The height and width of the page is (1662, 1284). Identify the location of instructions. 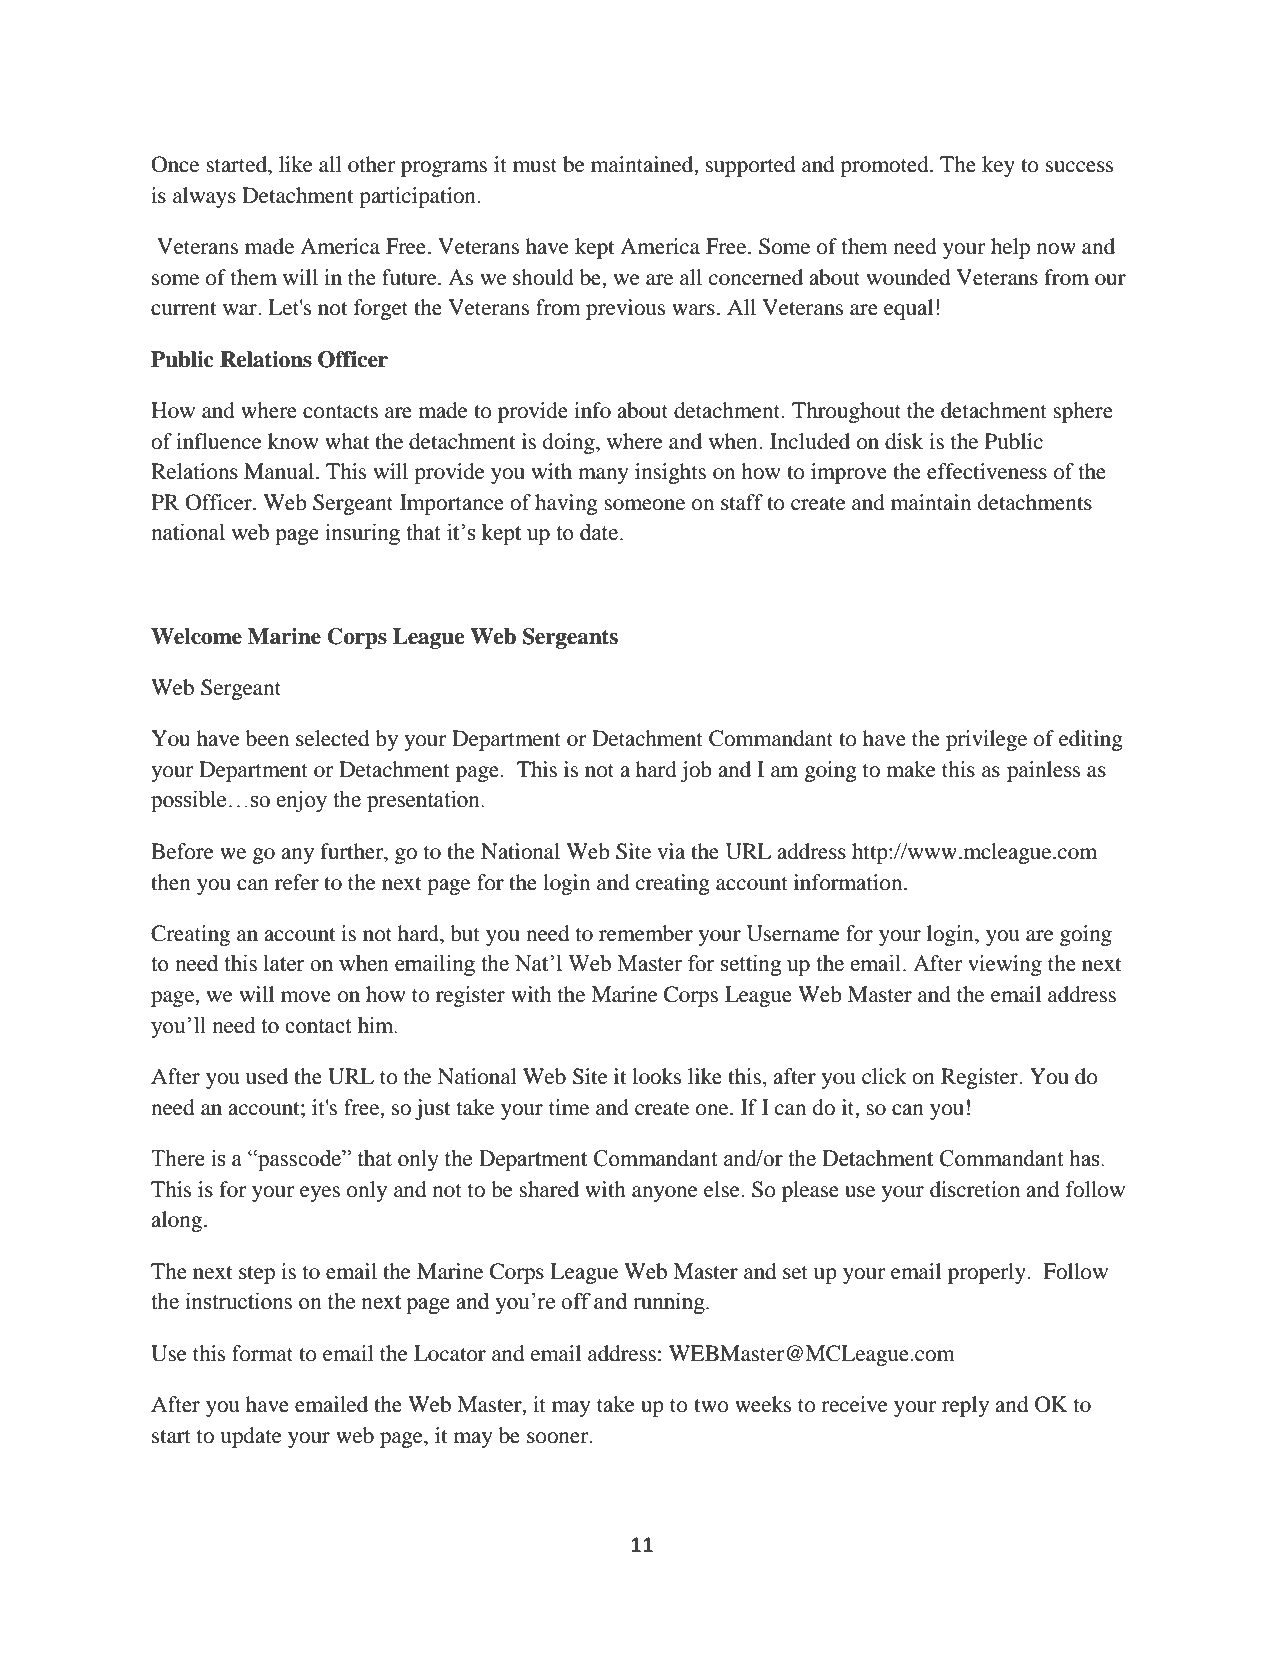
(239, 1301).
